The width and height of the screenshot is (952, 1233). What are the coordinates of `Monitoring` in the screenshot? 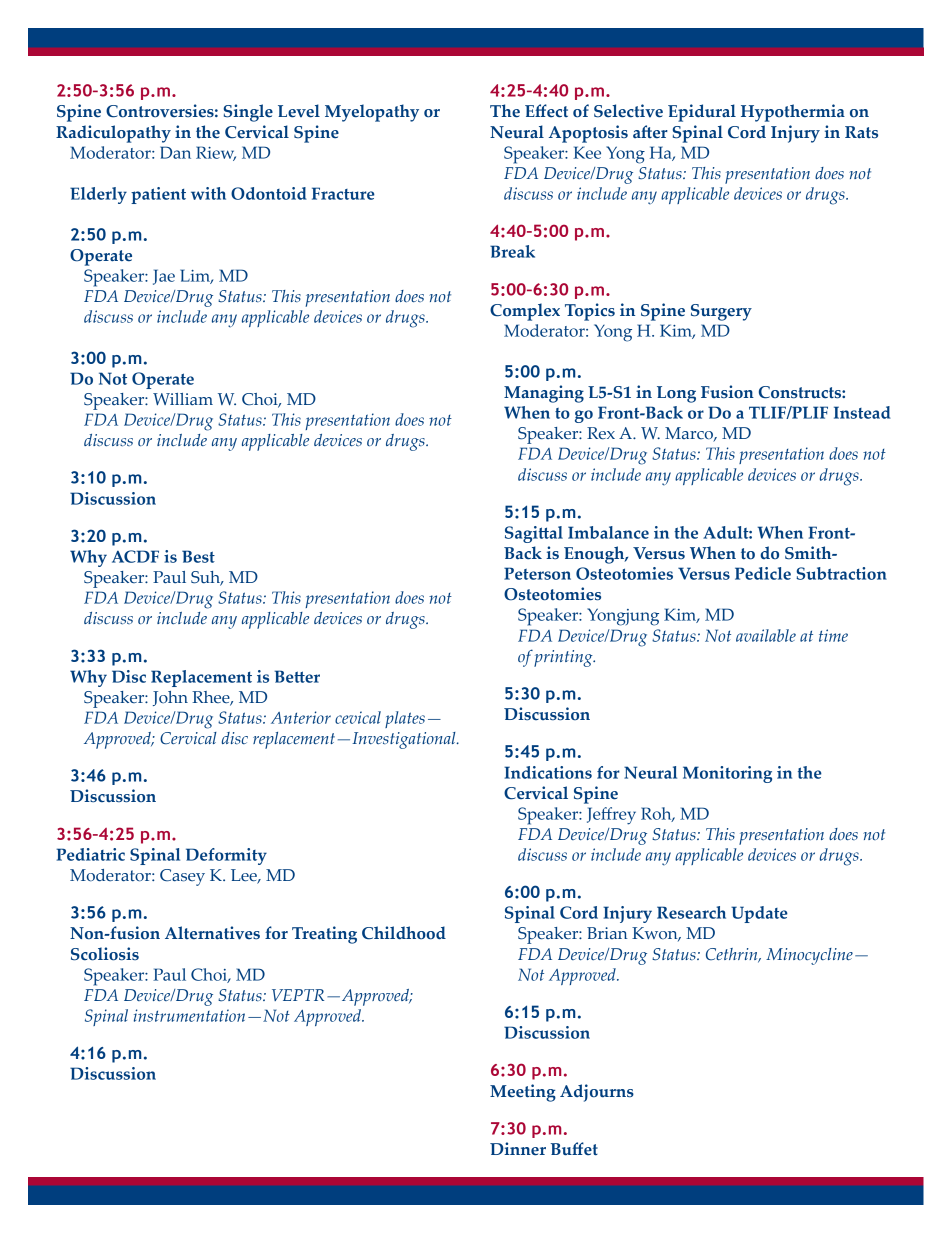 It's located at (727, 774).
